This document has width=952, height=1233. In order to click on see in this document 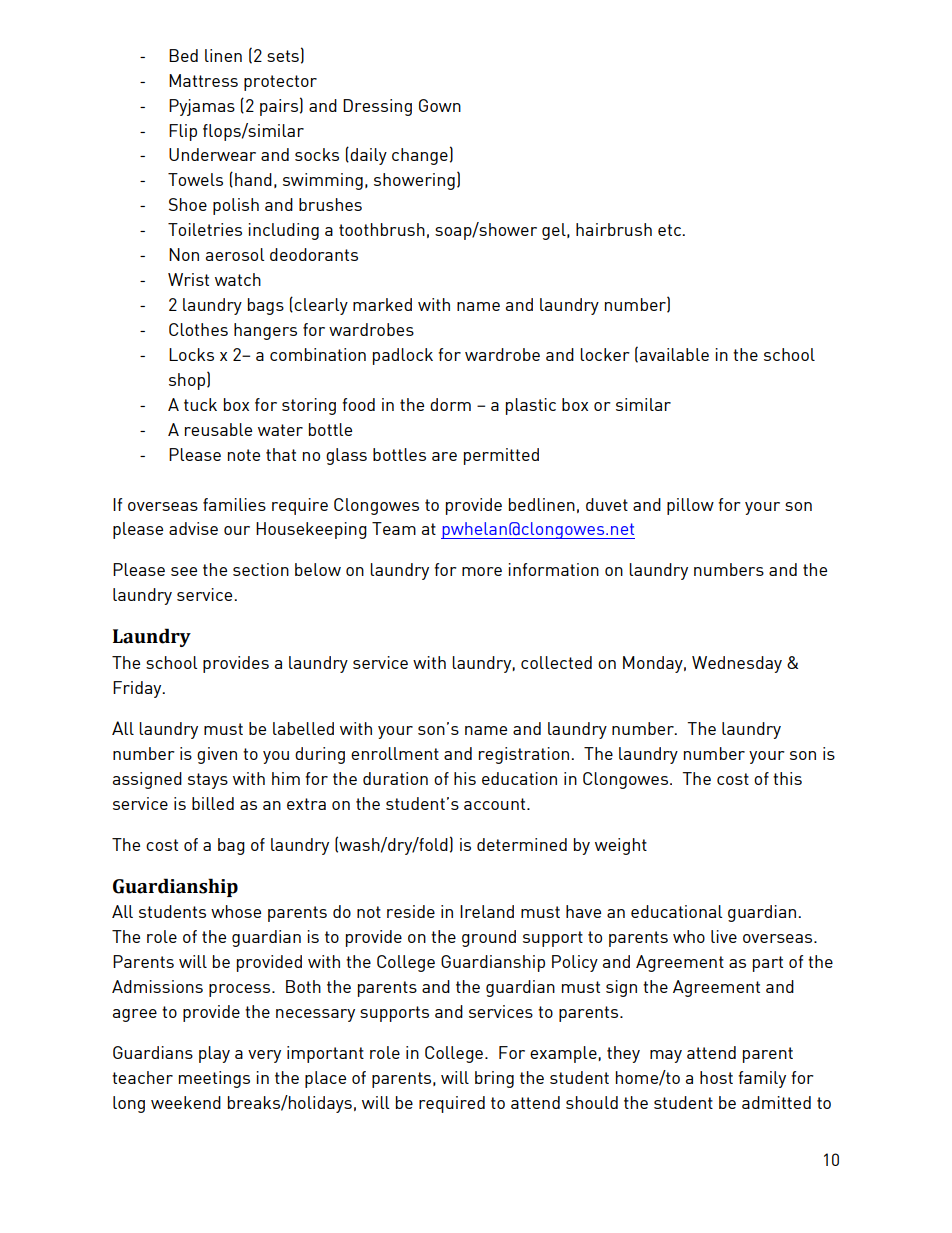, I will do `click(184, 571)`.
